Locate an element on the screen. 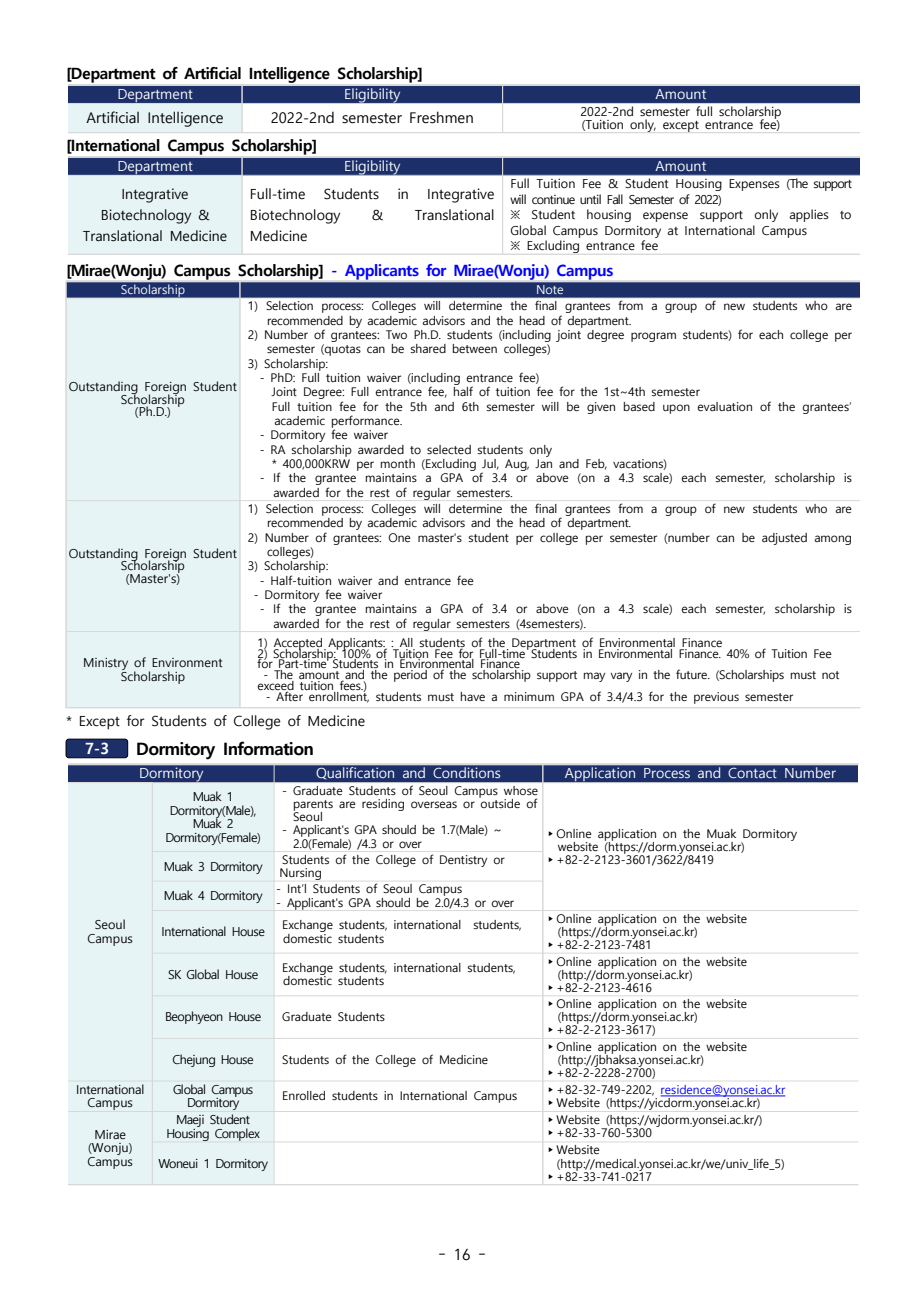 The width and height of the screenshot is (924, 1308). outside is located at coordinates (499, 802).
